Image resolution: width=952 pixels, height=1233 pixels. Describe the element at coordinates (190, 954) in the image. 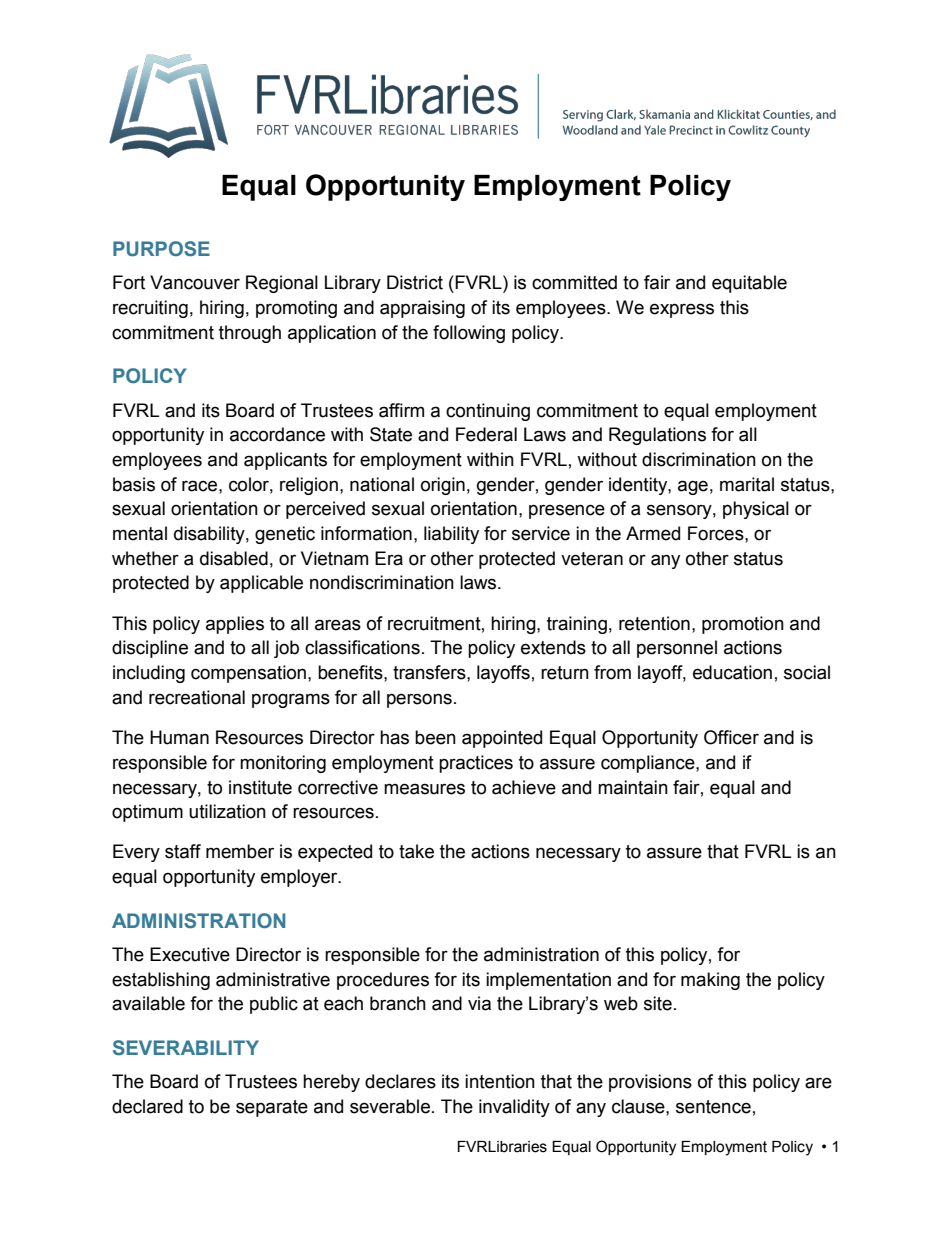

I see `Executive` at that location.
